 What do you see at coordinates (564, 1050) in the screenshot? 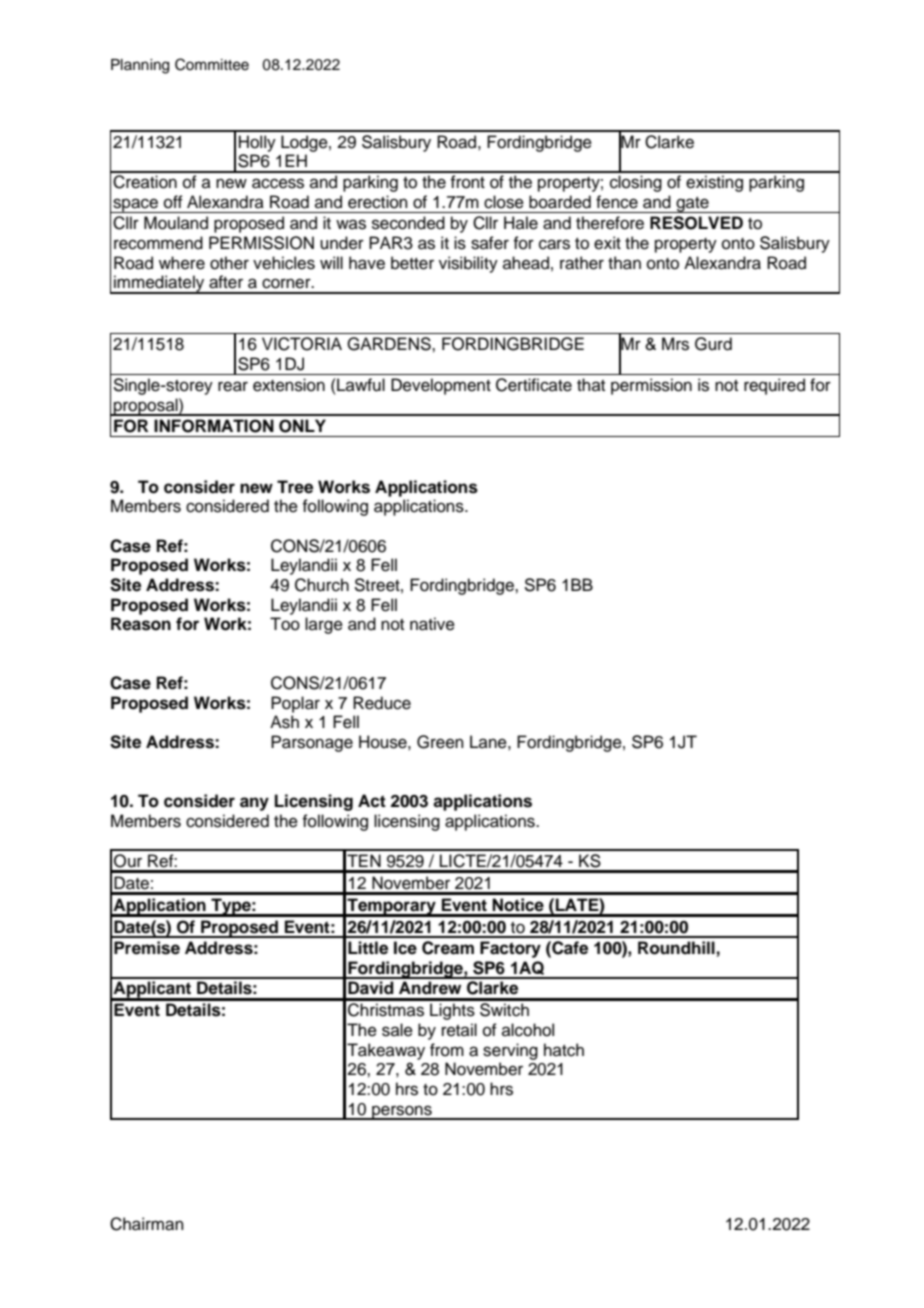
I see `hatch` at bounding box center [564, 1050].
